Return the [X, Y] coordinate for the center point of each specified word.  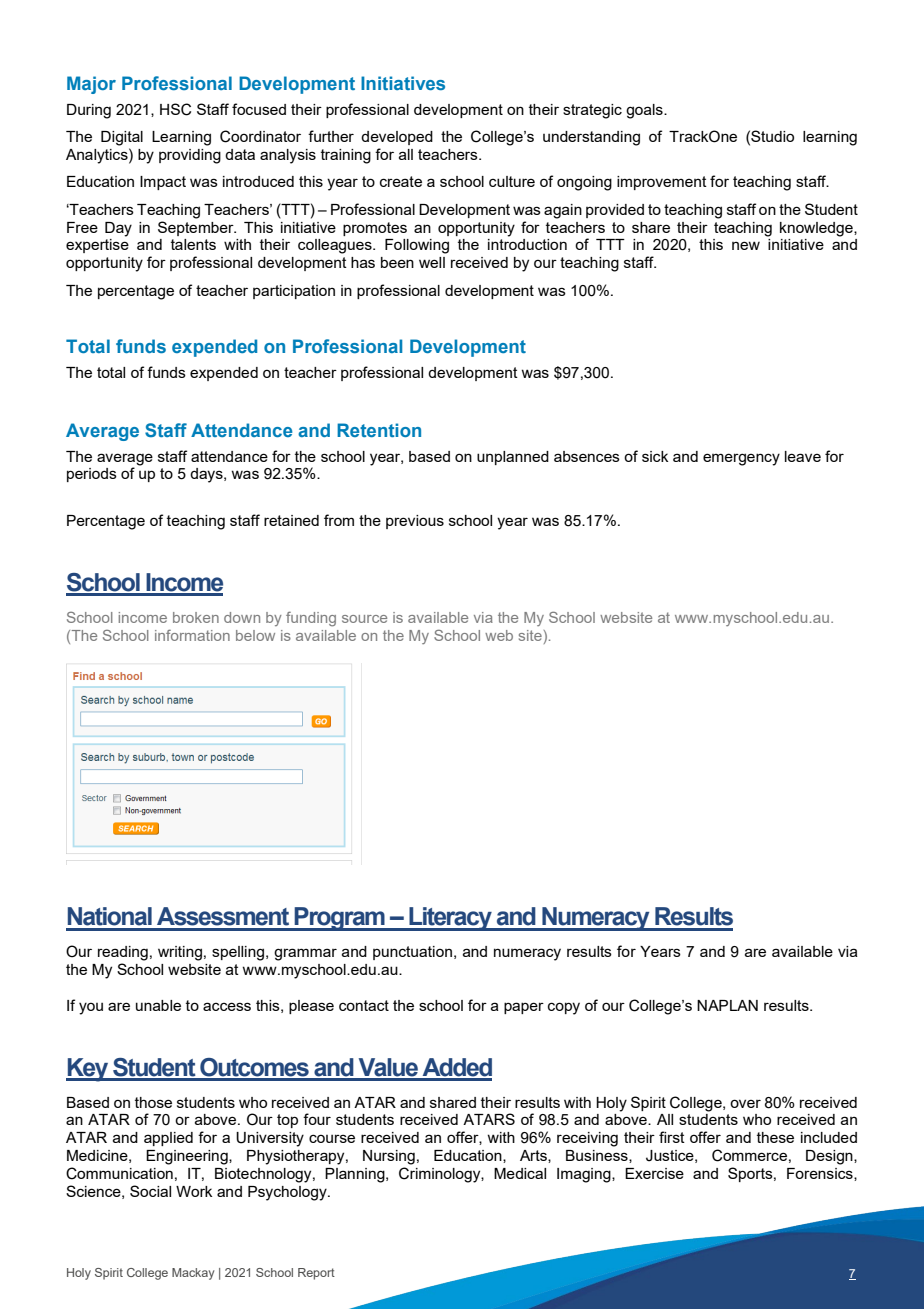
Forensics [821, 1174]
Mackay [193, 1274]
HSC [175, 109]
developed [397, 138]
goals [645, 111]
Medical [520, 1173]
